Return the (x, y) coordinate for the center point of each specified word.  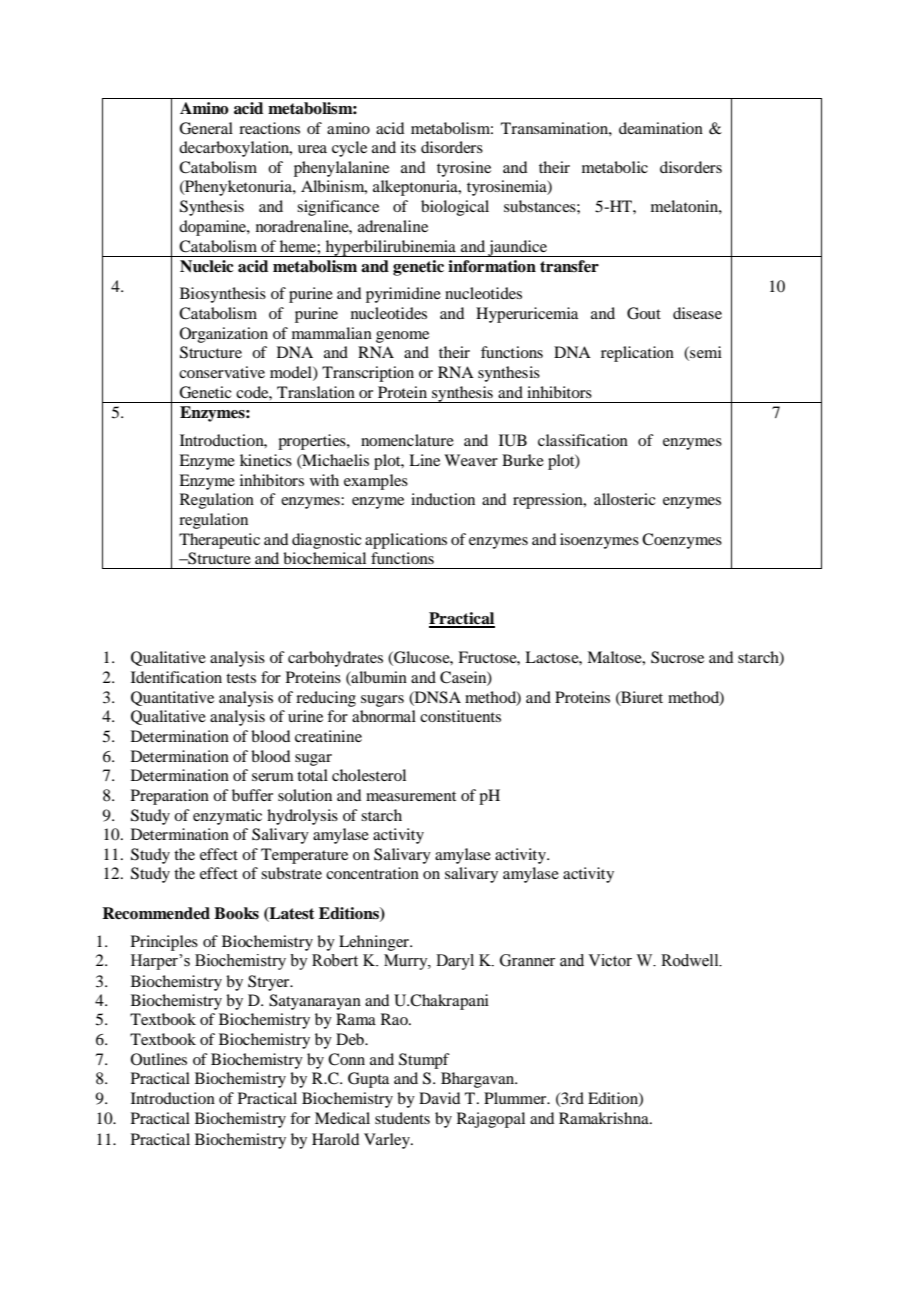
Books (236, 913)
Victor (610, 960)
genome (402, 337)
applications (406, 541)
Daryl (455, 962)
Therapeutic (219, 541)
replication (637, 354)
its (408, 147)
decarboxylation (235, 149)
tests (241, 678)
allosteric (625, 499)
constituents (460, 716)
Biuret (641, 698)
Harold (335, 1139)
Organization (224, 335)
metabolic (615, 167)
